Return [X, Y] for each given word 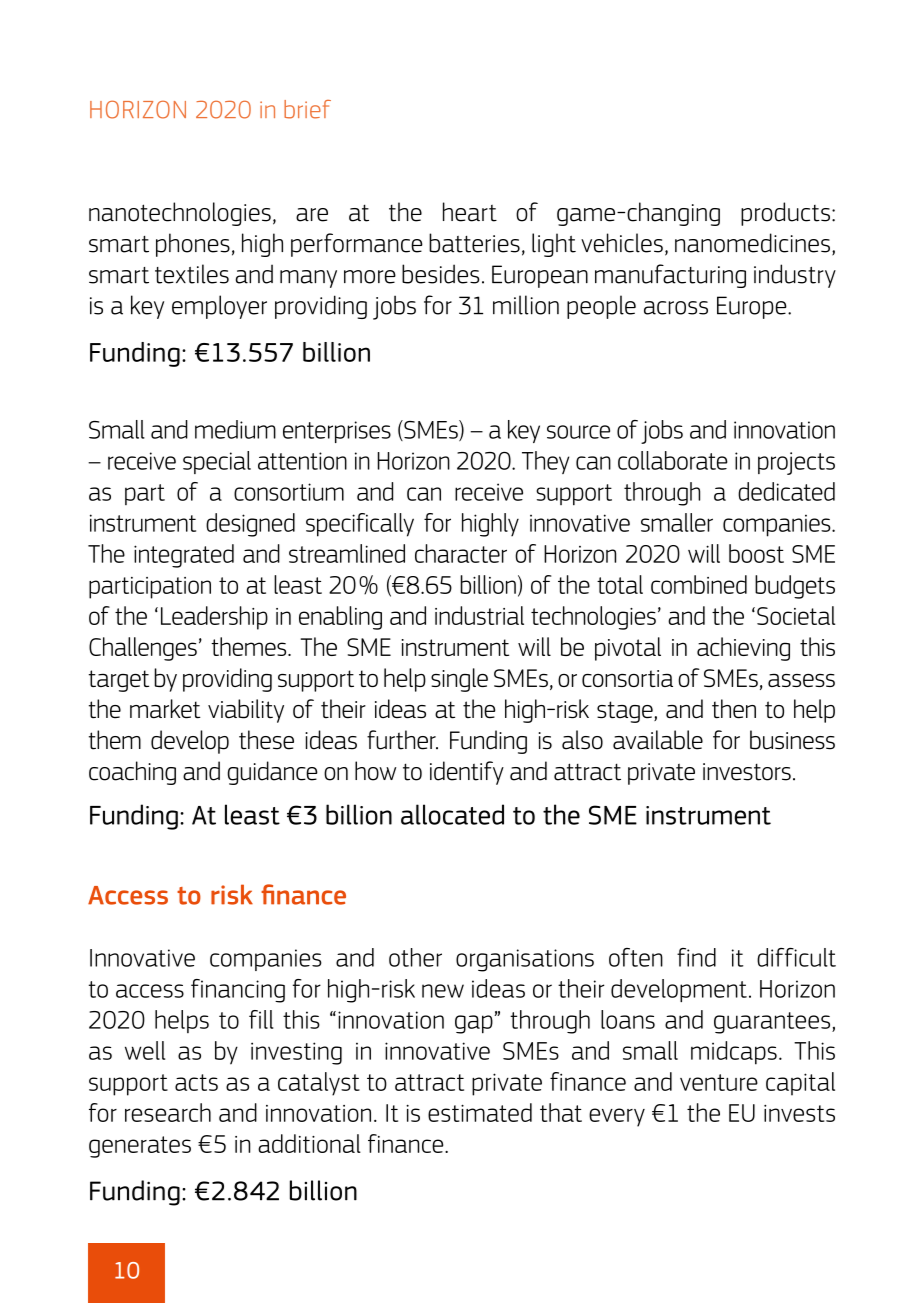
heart [470, 212]
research [168, 1112]
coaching [132, 773]
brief [307, 109]
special [217, 462]
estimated [480, 1112]
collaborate [673, 460]
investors [747, 772]
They [545, 462]
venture [719, 1082]
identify [467, 773]
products [785, 214]
